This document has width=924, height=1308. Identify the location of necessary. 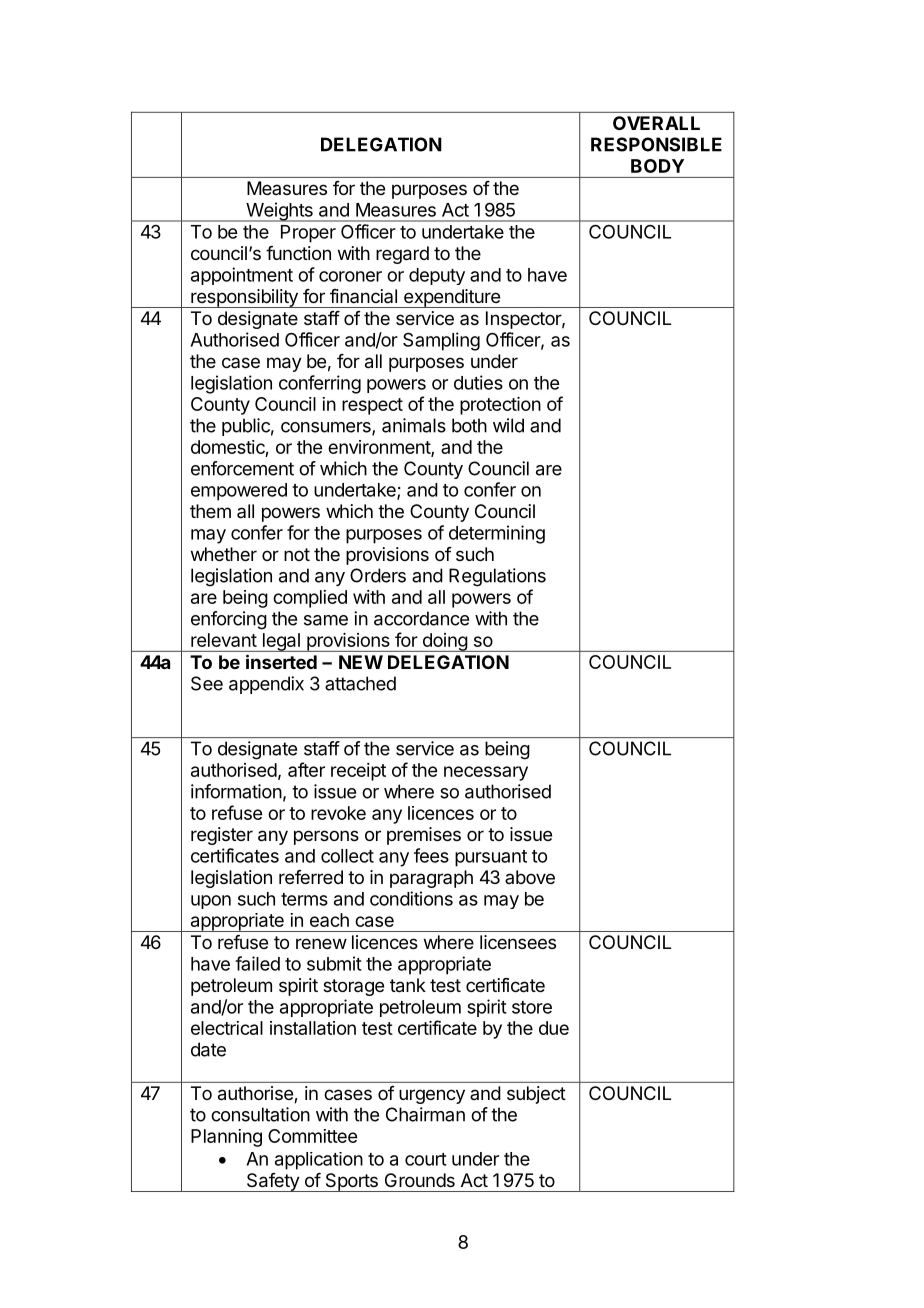
(486, 773).
